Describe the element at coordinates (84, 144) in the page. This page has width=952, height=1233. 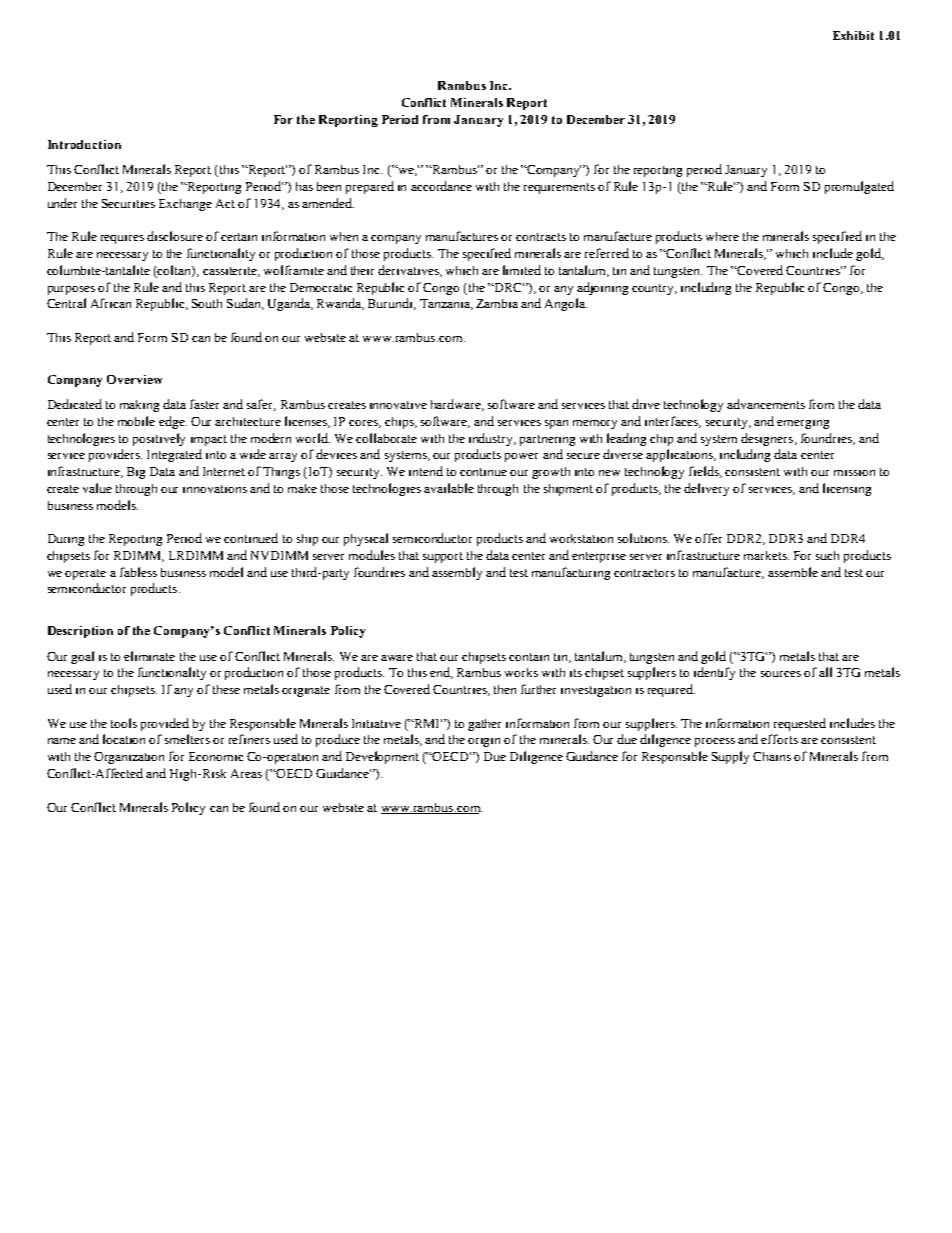
I see `Introduction` at that location.
